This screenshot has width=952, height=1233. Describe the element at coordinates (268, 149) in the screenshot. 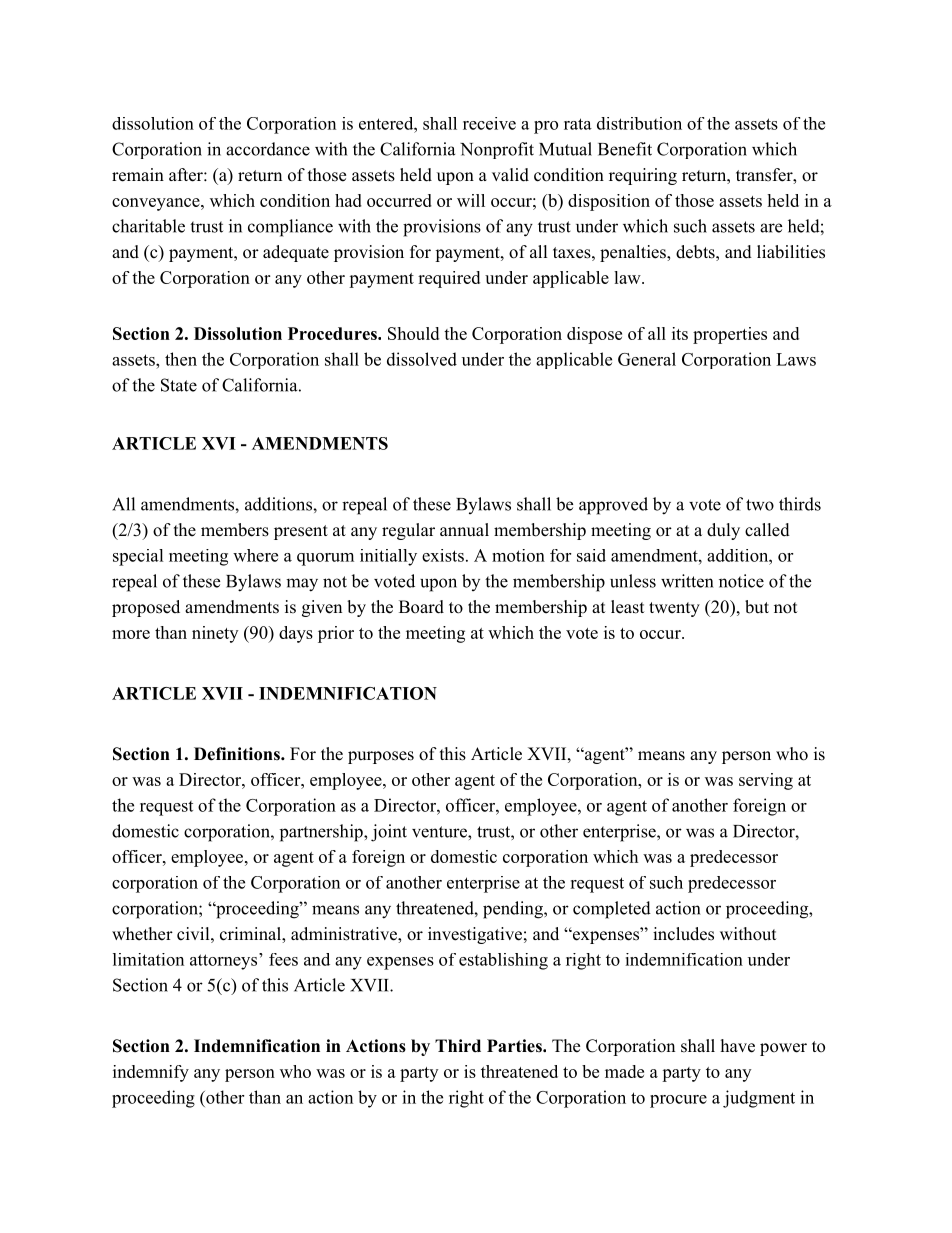

I see `accordance` at that location.
